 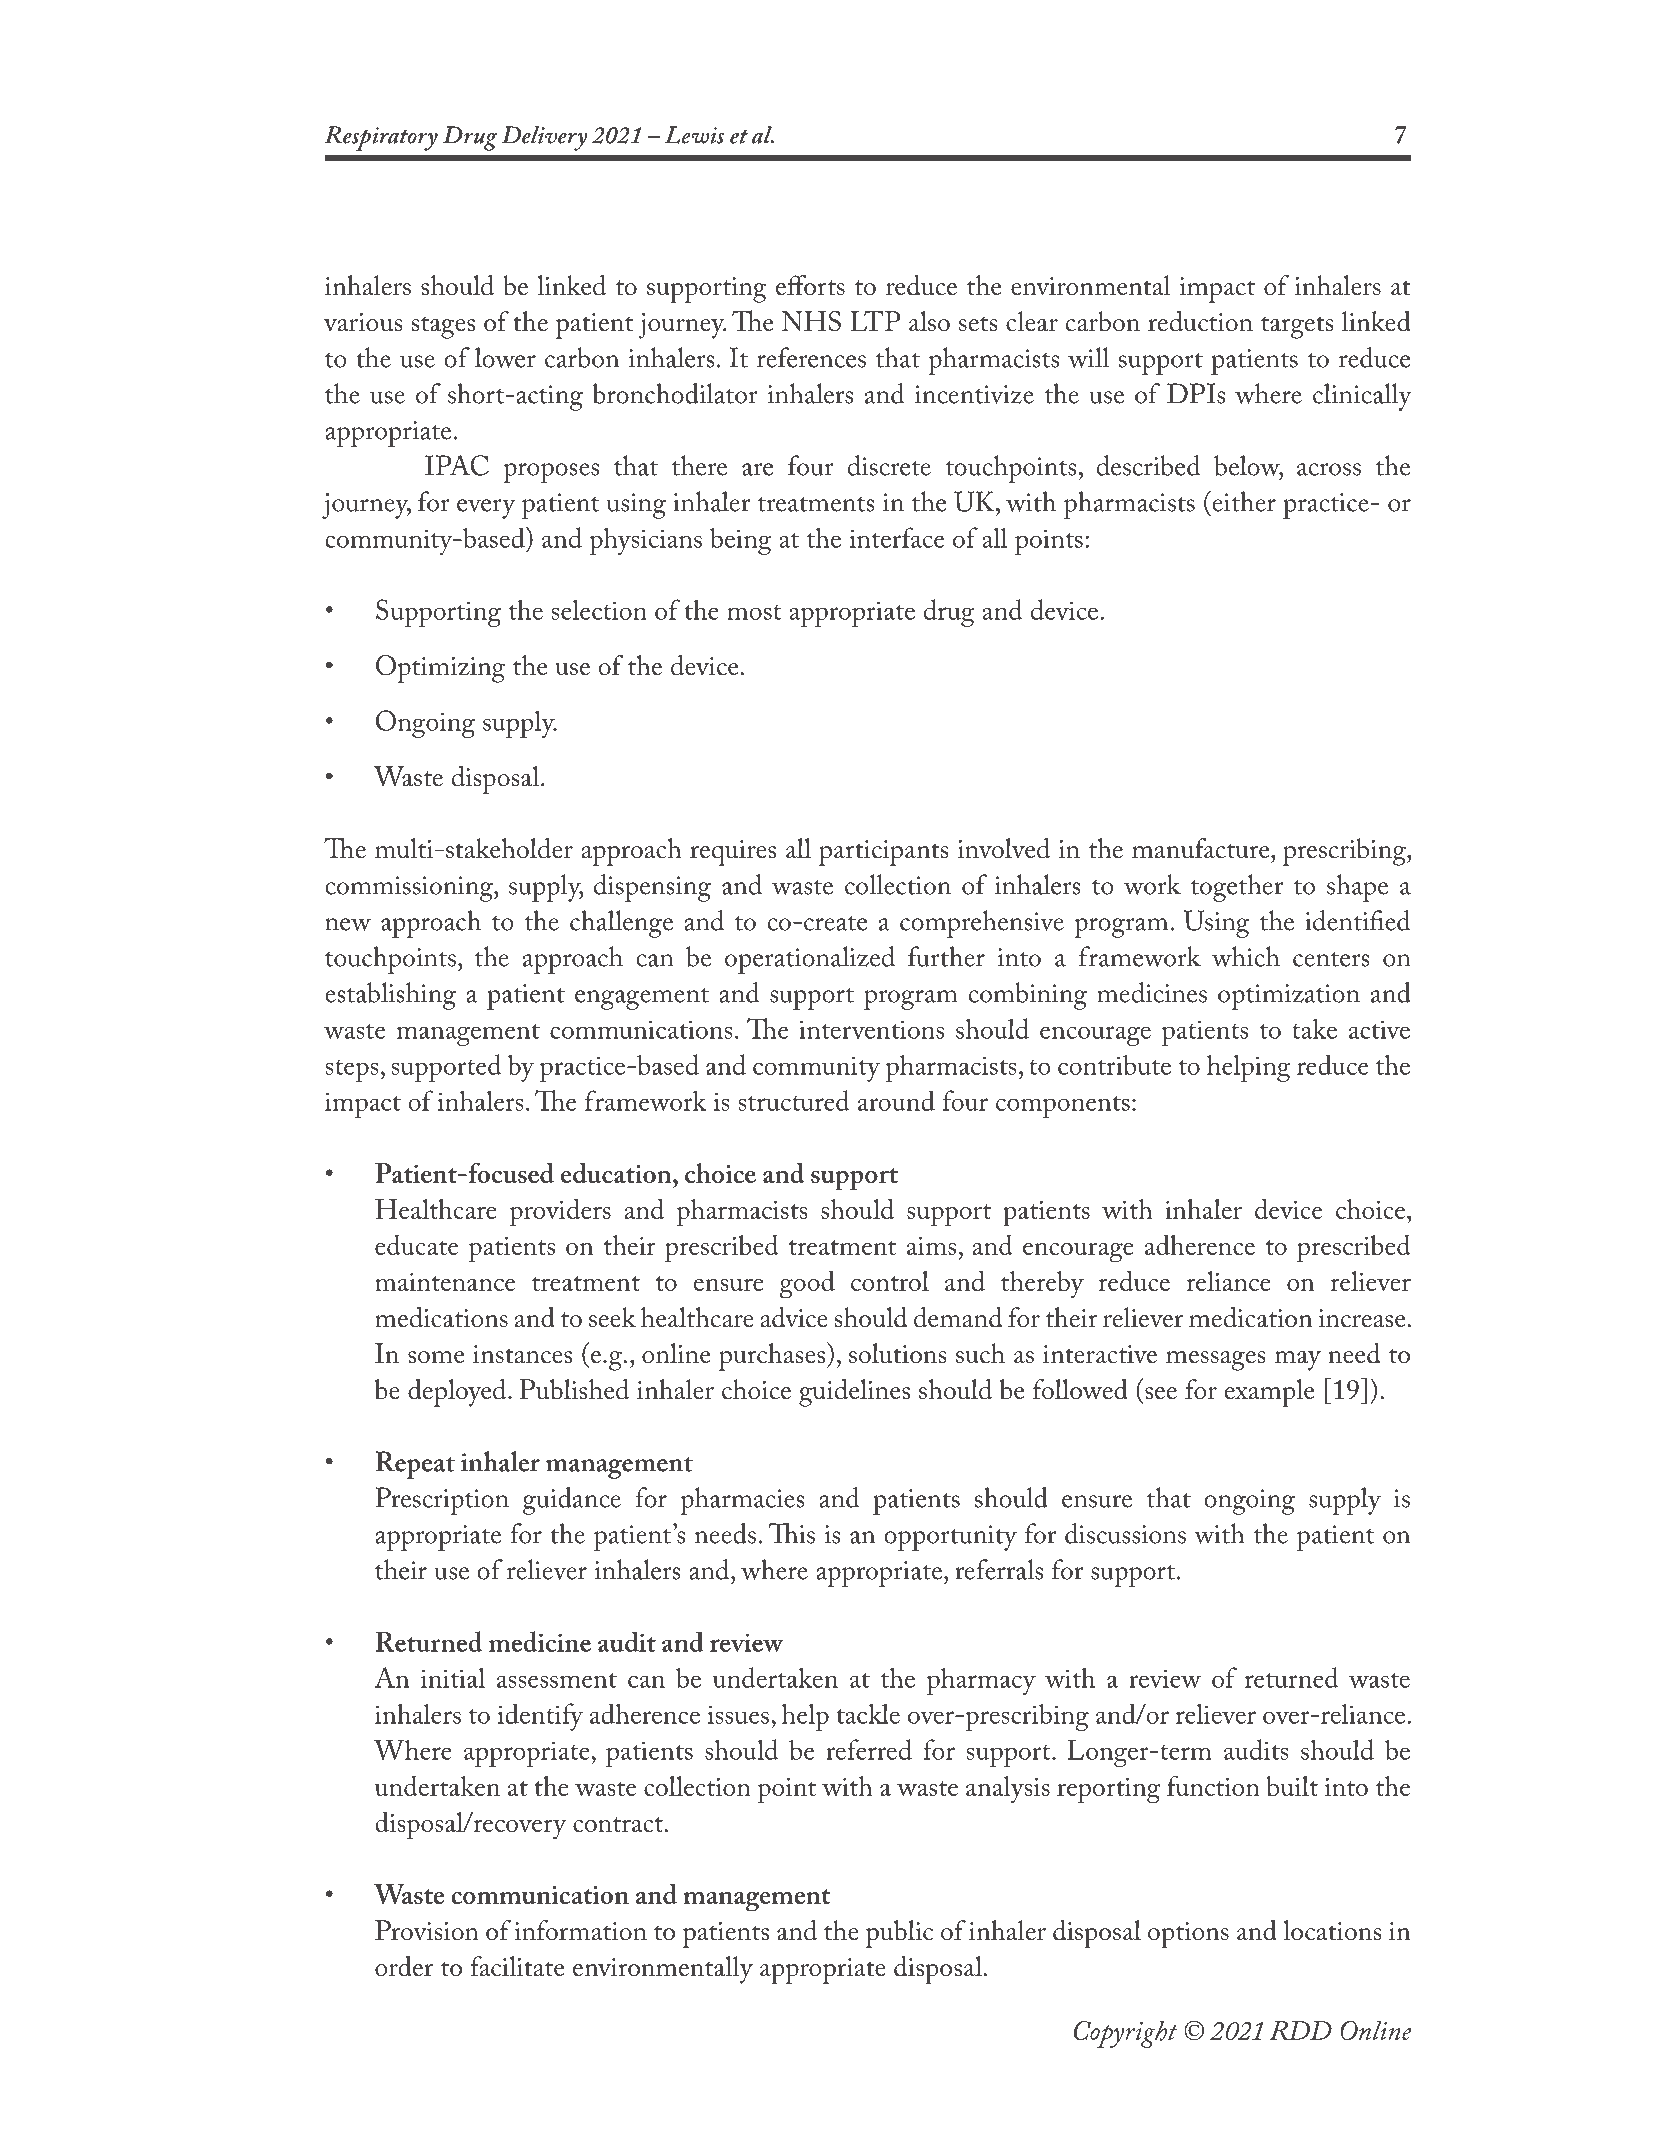 I want to click on optimization, so click(x=1289, y=997).
